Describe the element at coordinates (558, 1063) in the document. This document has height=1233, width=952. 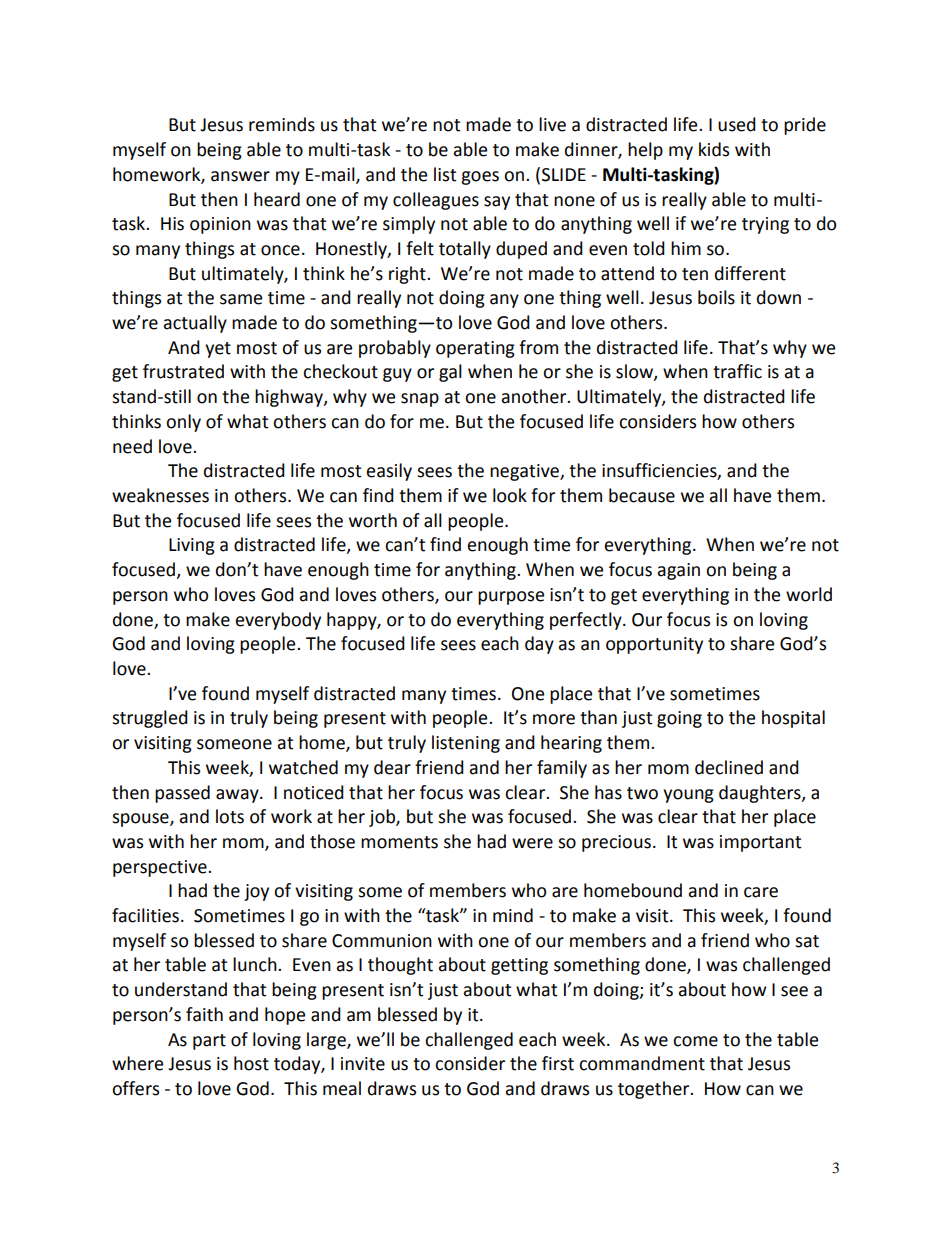
I see `first` at that location.
